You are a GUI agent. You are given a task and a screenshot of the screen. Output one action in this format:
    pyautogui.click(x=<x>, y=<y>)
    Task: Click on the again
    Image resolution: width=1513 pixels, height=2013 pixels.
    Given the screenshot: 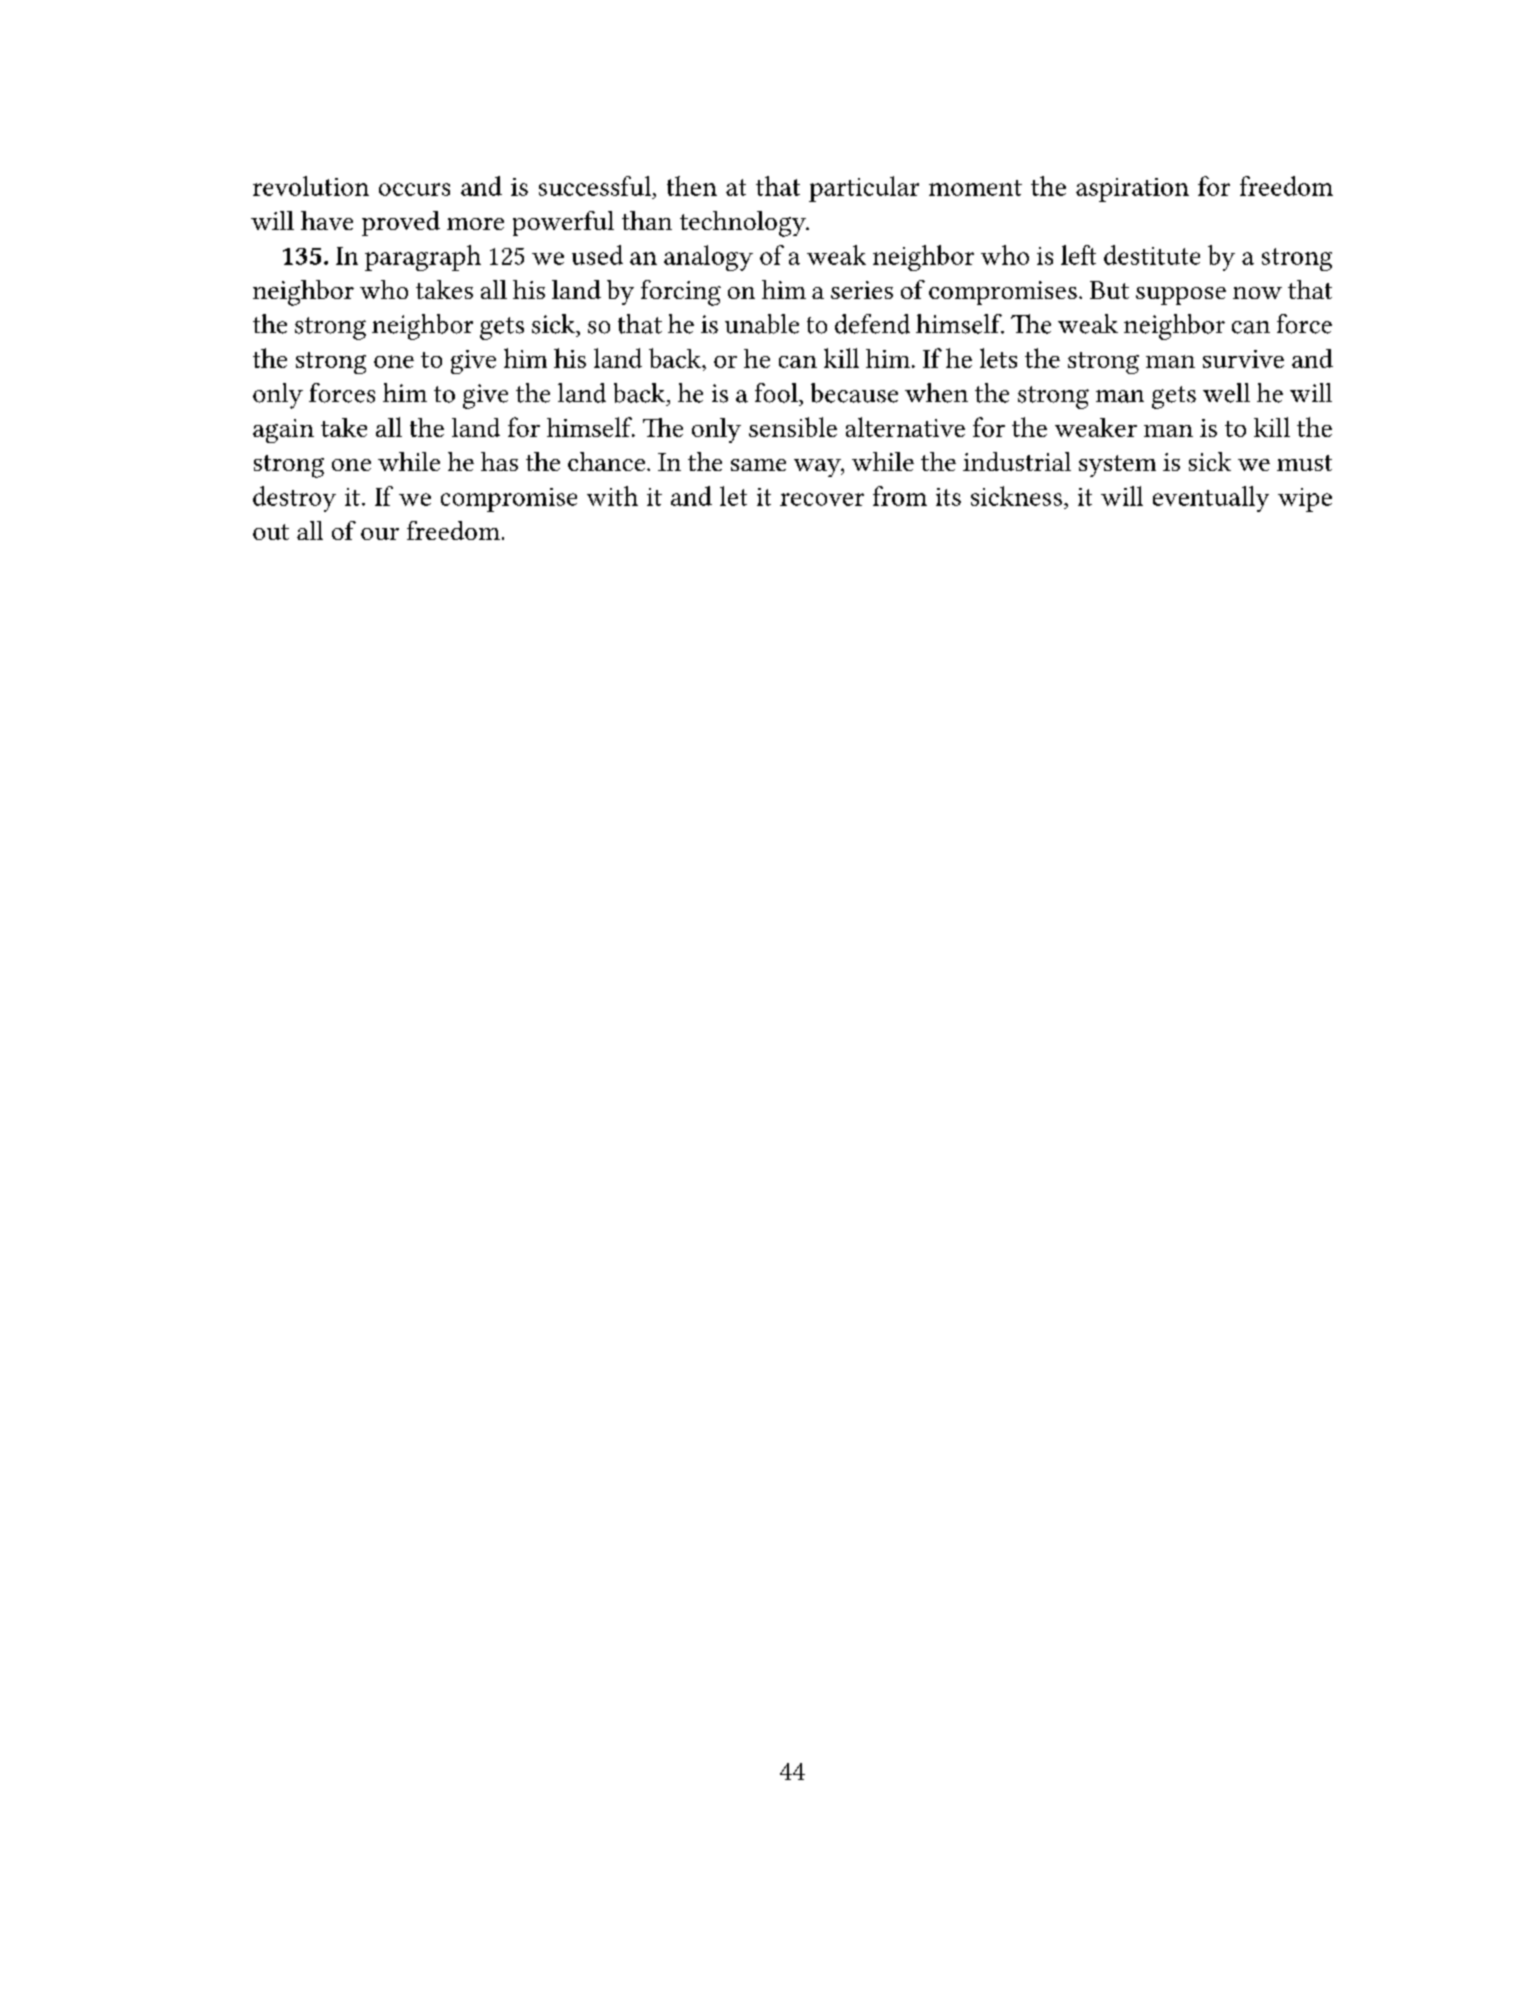 What is the action you would take?
    pyautogui.click(x=283, y=431)
